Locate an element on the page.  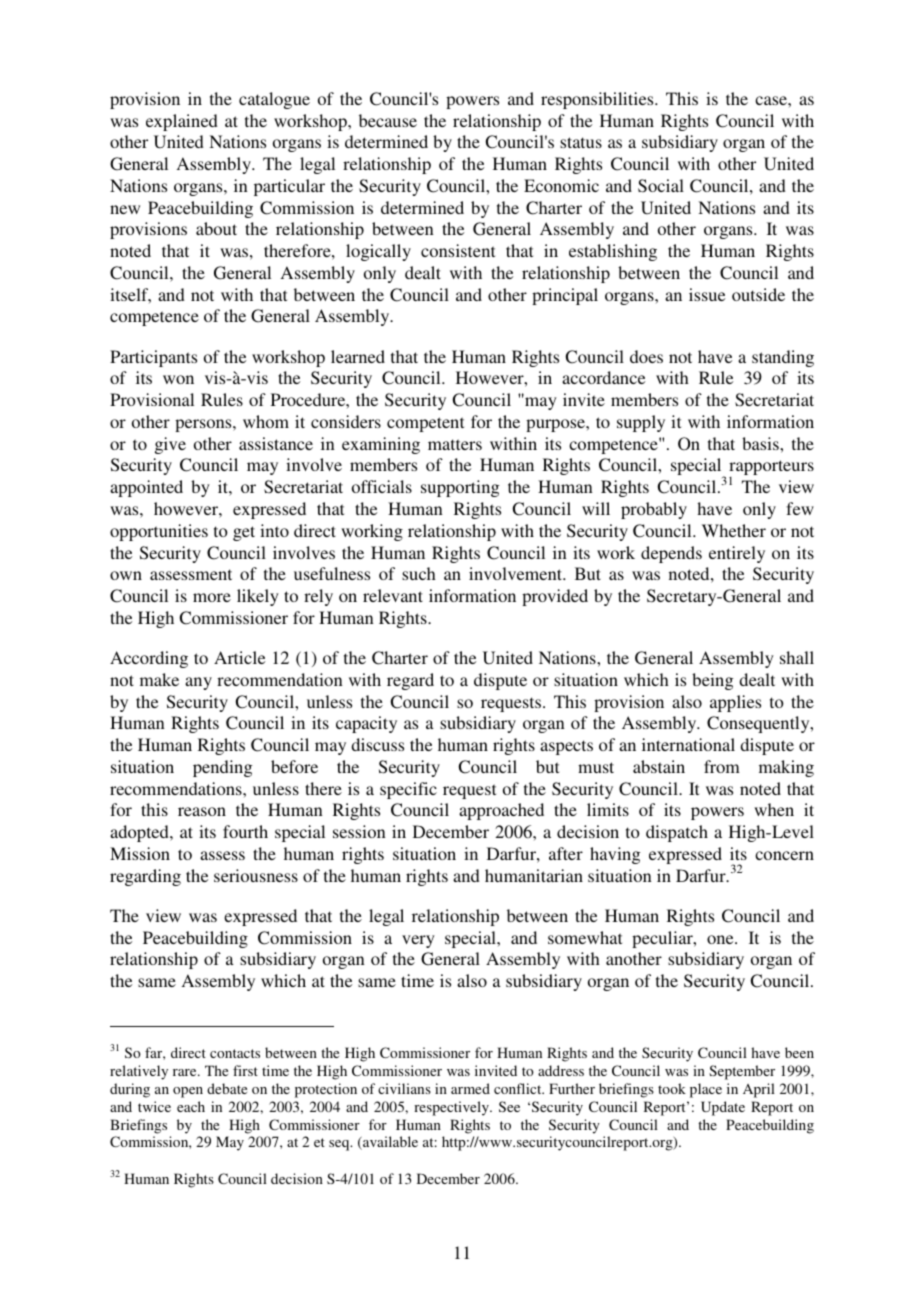
explained is located at coordinates (182, 122).
